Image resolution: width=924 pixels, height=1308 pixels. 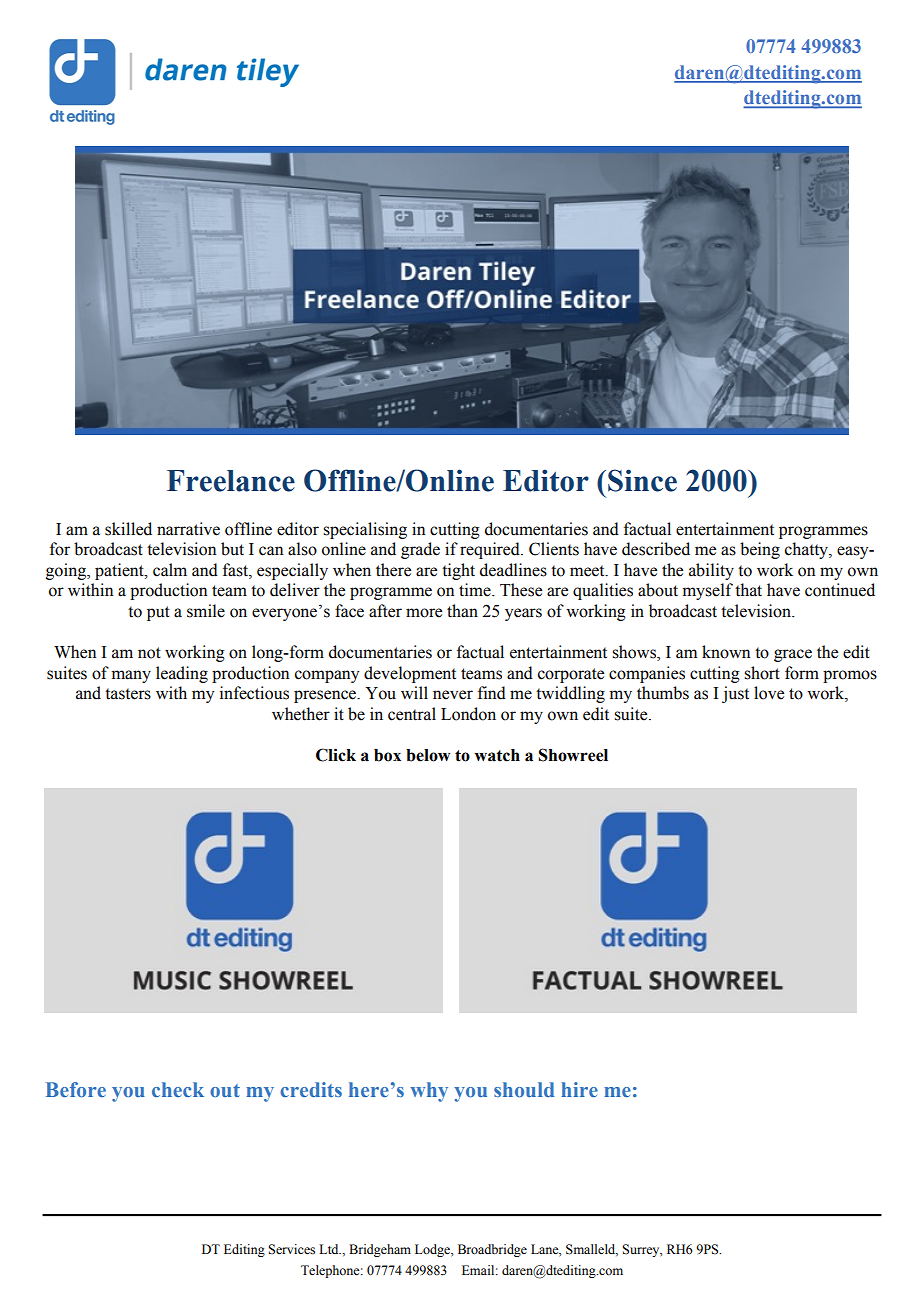 What do you see at coordinates (491, 550) in the screenshot?
I see `required` at bounding box center [491, 550].
